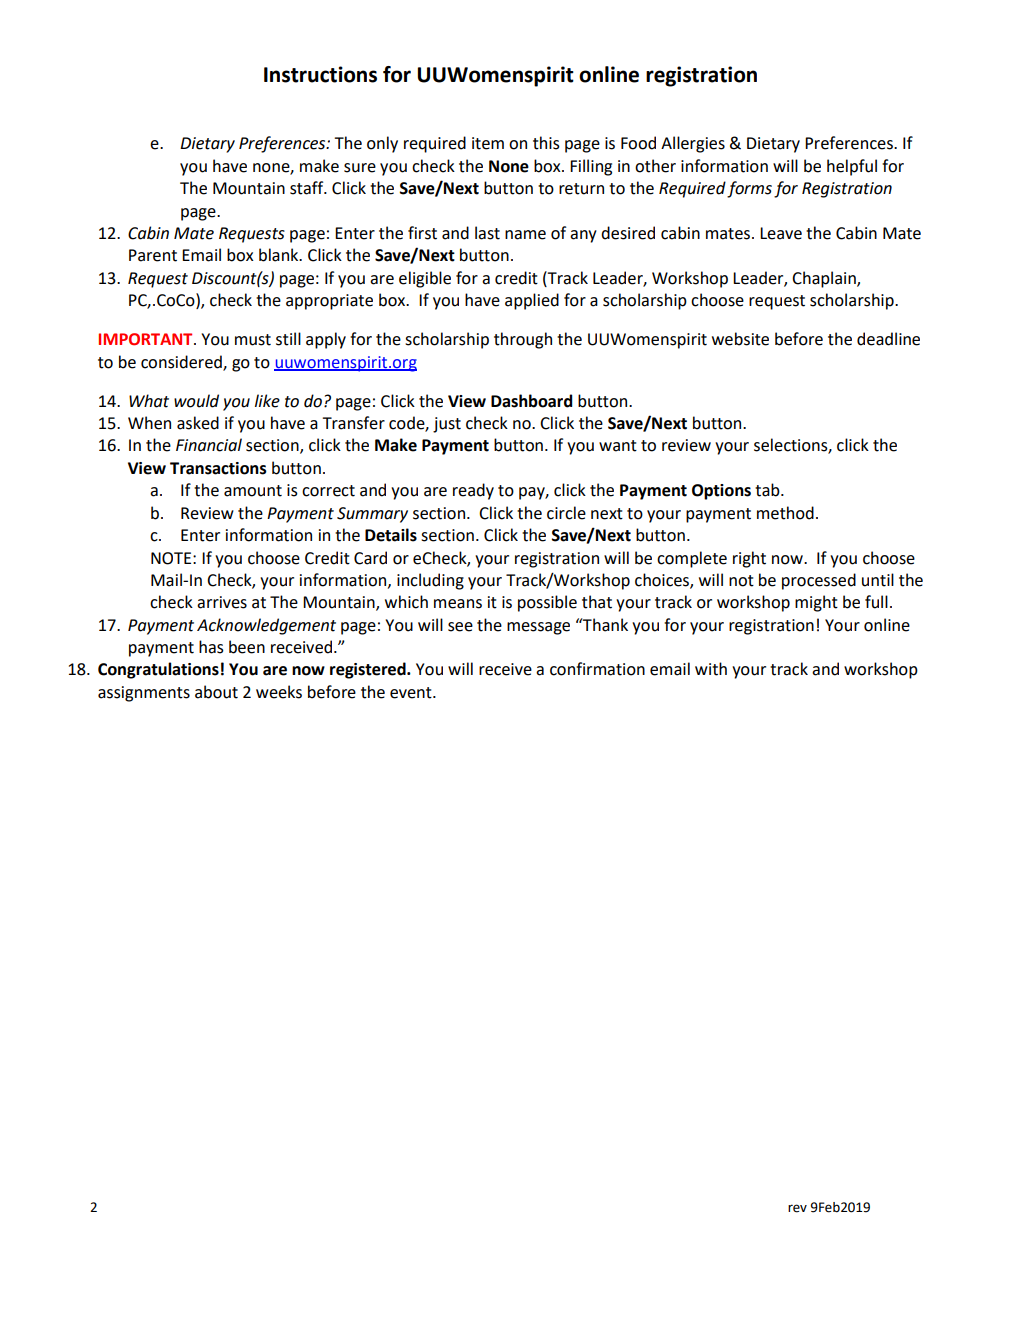  Describe the element at coordinates (216, 692) in the page. I see `about` at that location.
